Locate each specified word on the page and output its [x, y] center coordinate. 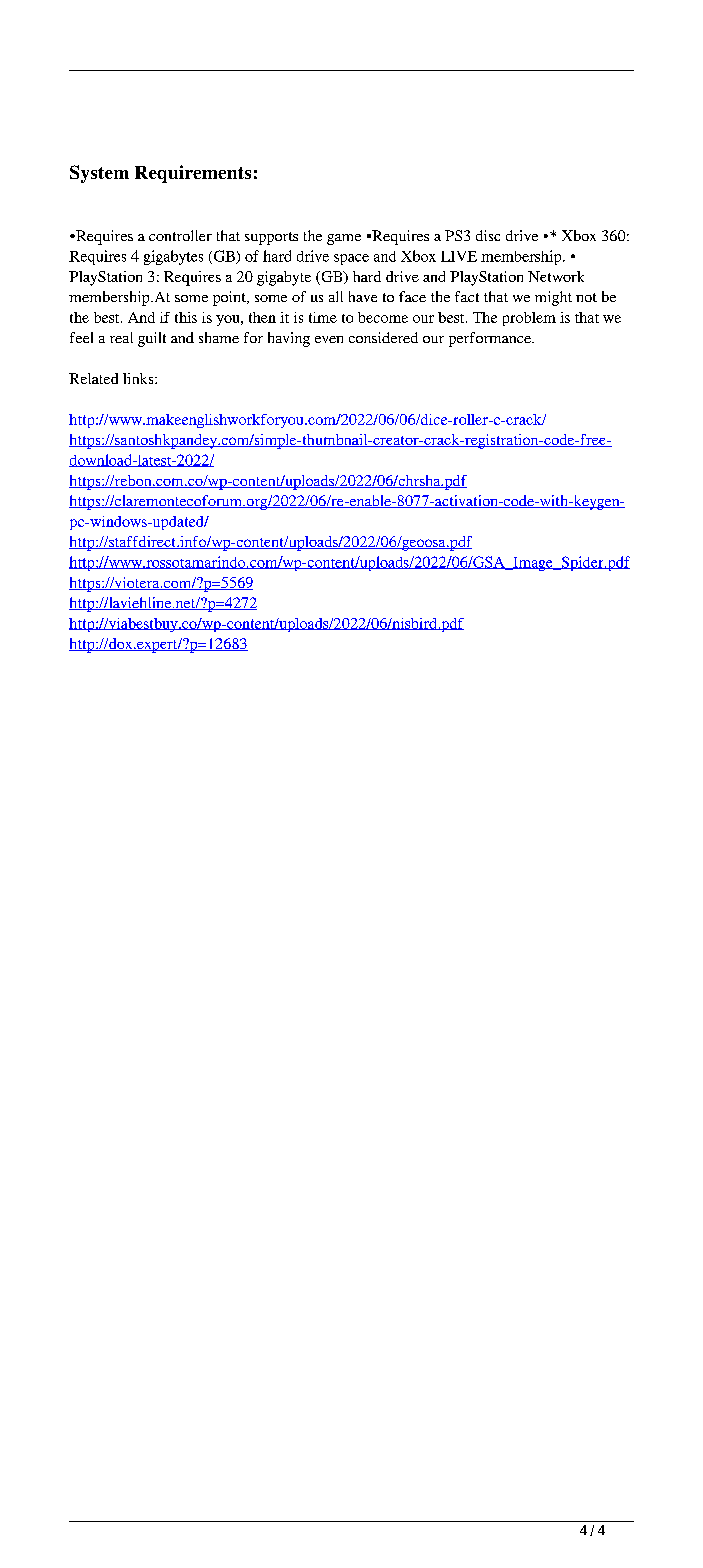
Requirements [193, 174]
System [99, 174]
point [230, 298]
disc [488, 235]
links [139, 378]
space [351, 259]
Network [556, 276]
